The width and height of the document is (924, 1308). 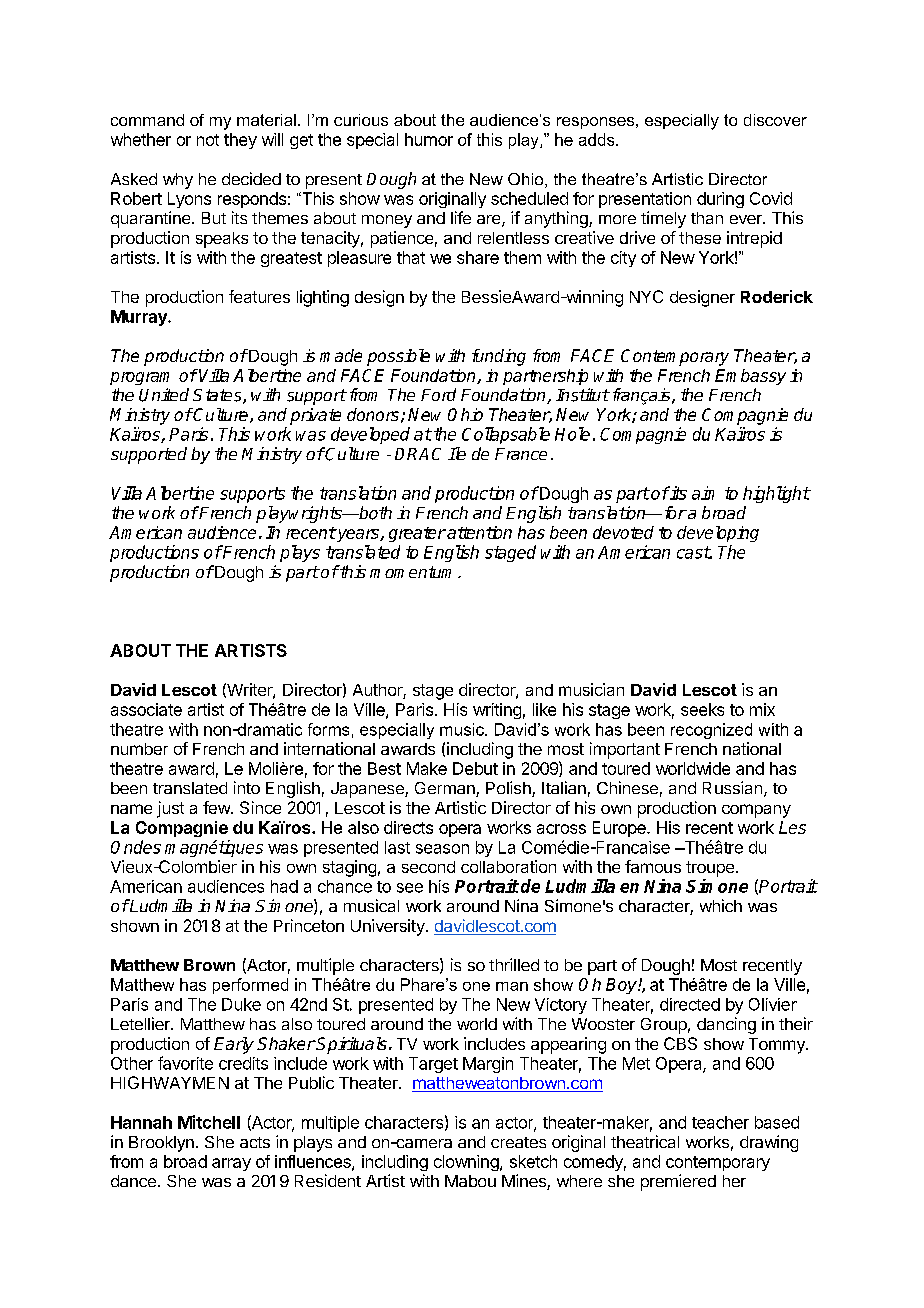 I want to click on clowning, so click(x=467, y=1163).
